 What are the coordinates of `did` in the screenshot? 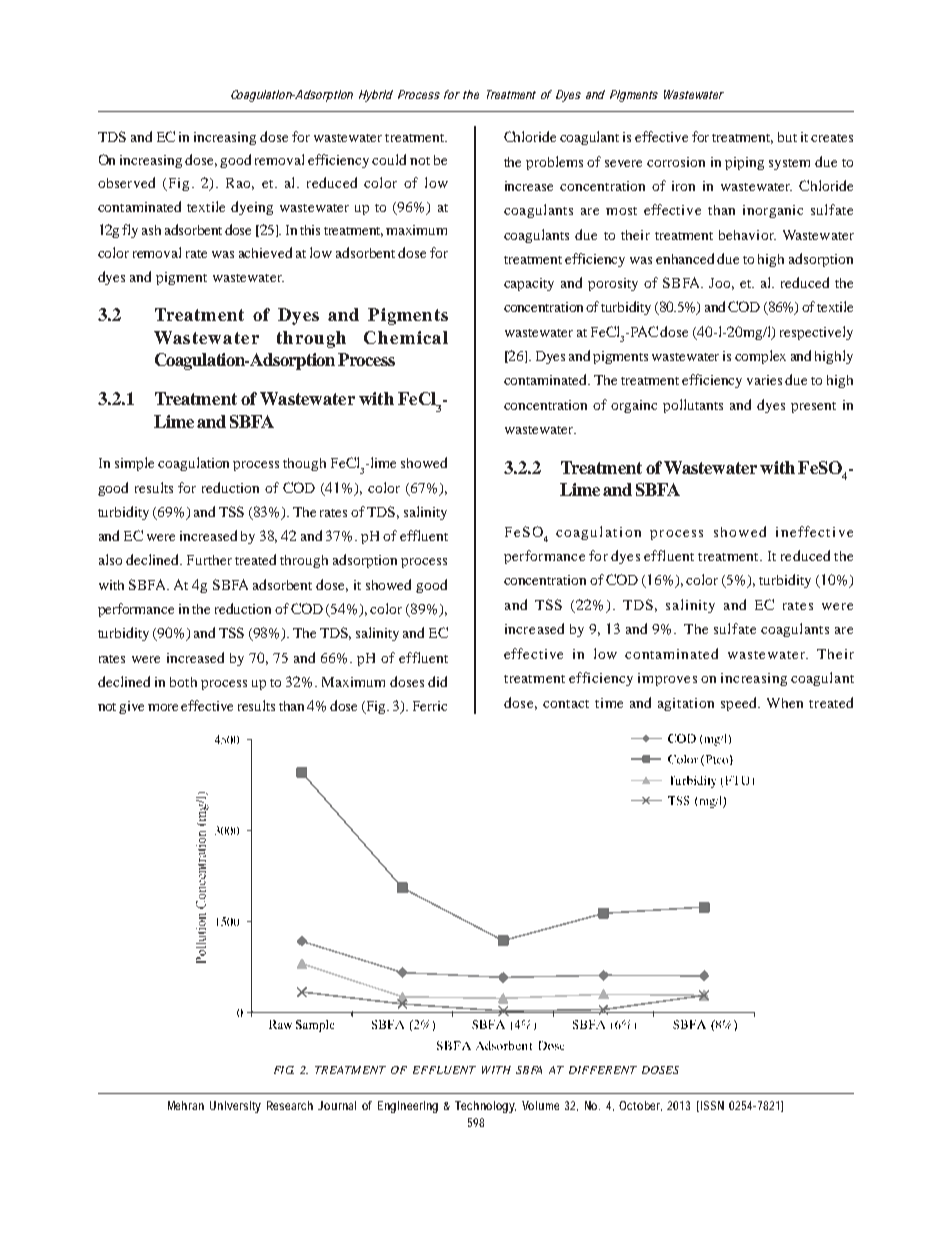 It's located at (437, 681).
